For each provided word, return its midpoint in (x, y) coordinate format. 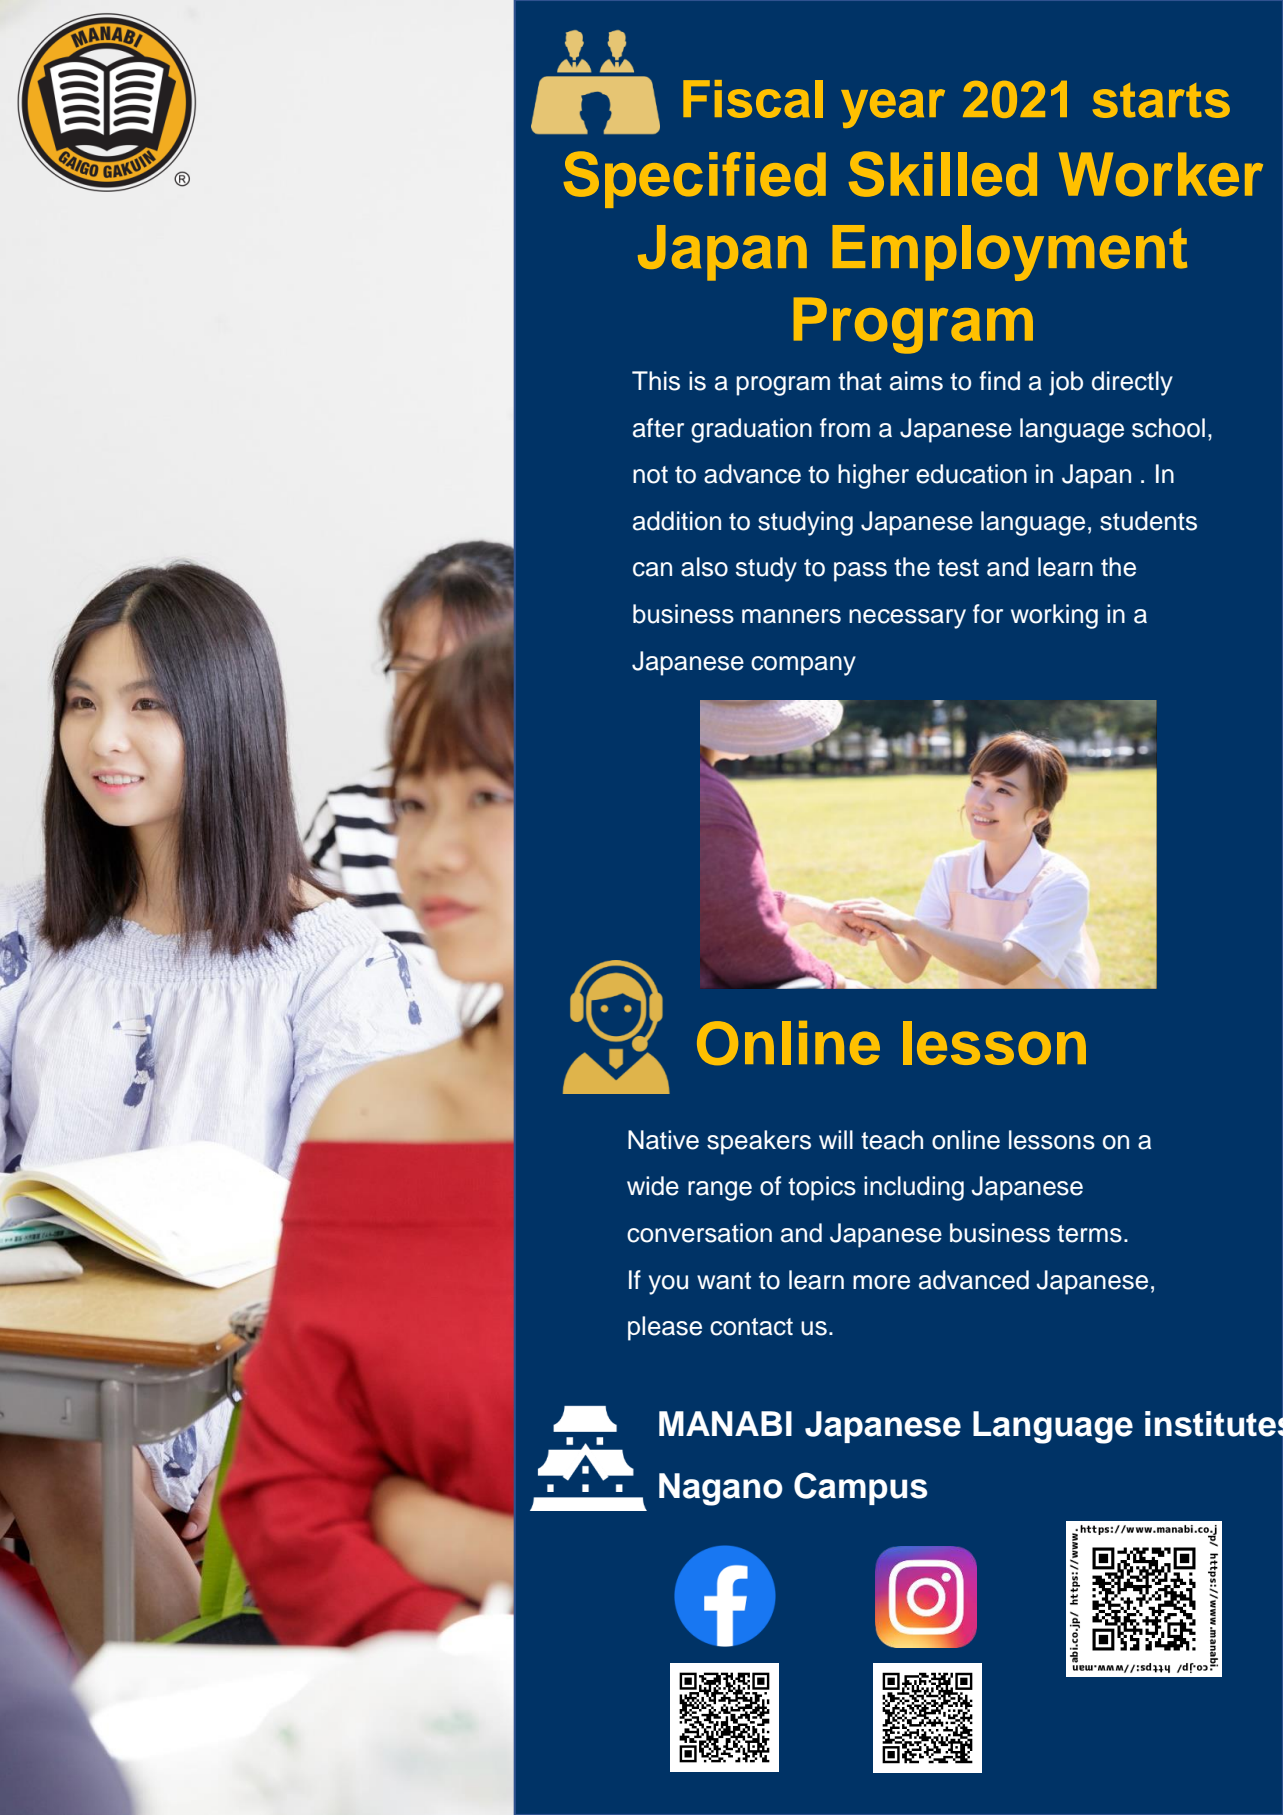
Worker (1161, 174)
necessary (907, 619)
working (1054, 616)
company (803, 666)
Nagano (721, 1489)
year (893, 108)
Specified (695, 179)
